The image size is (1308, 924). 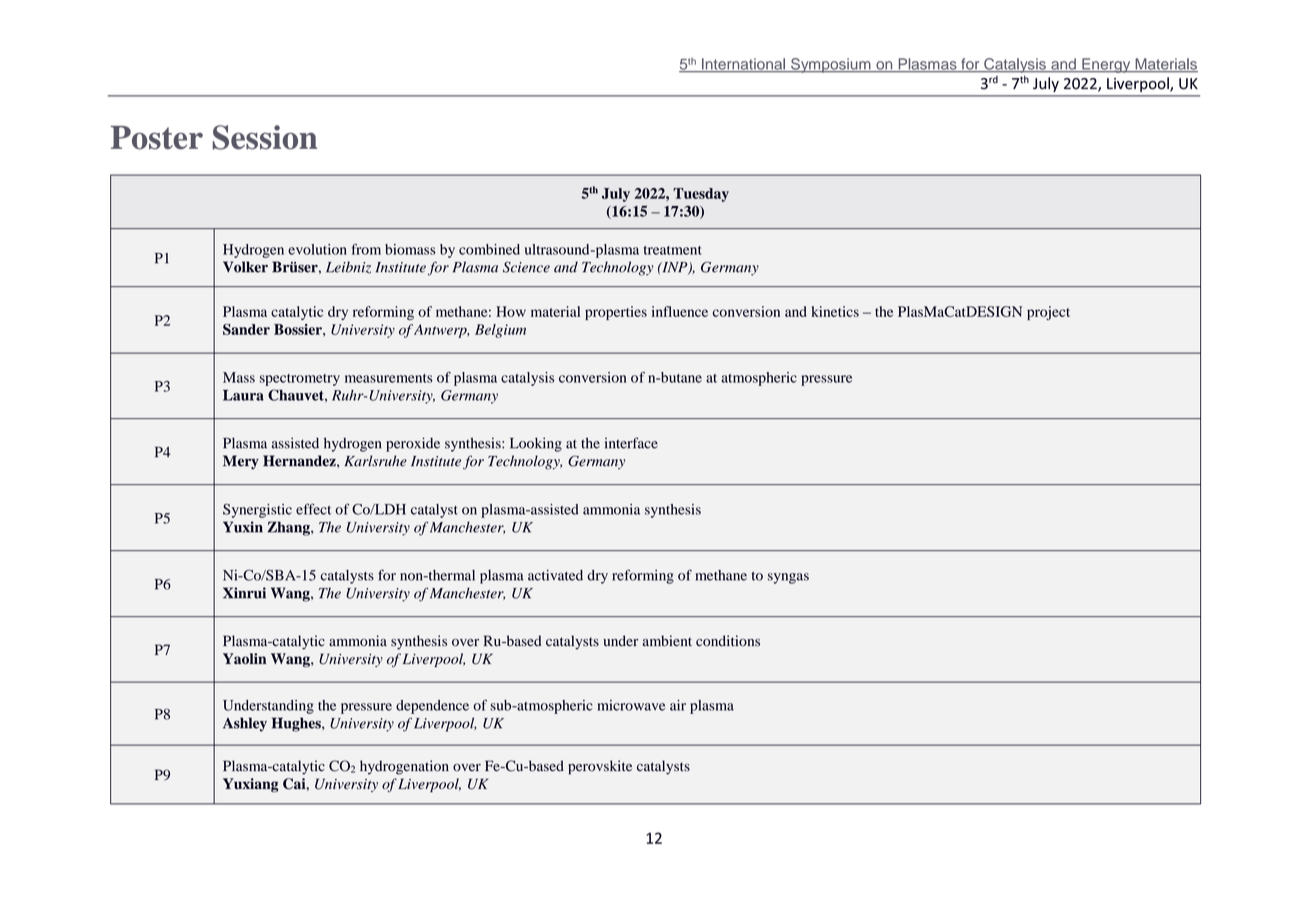 I want to click on Sander, so click(x=246, y=329).
